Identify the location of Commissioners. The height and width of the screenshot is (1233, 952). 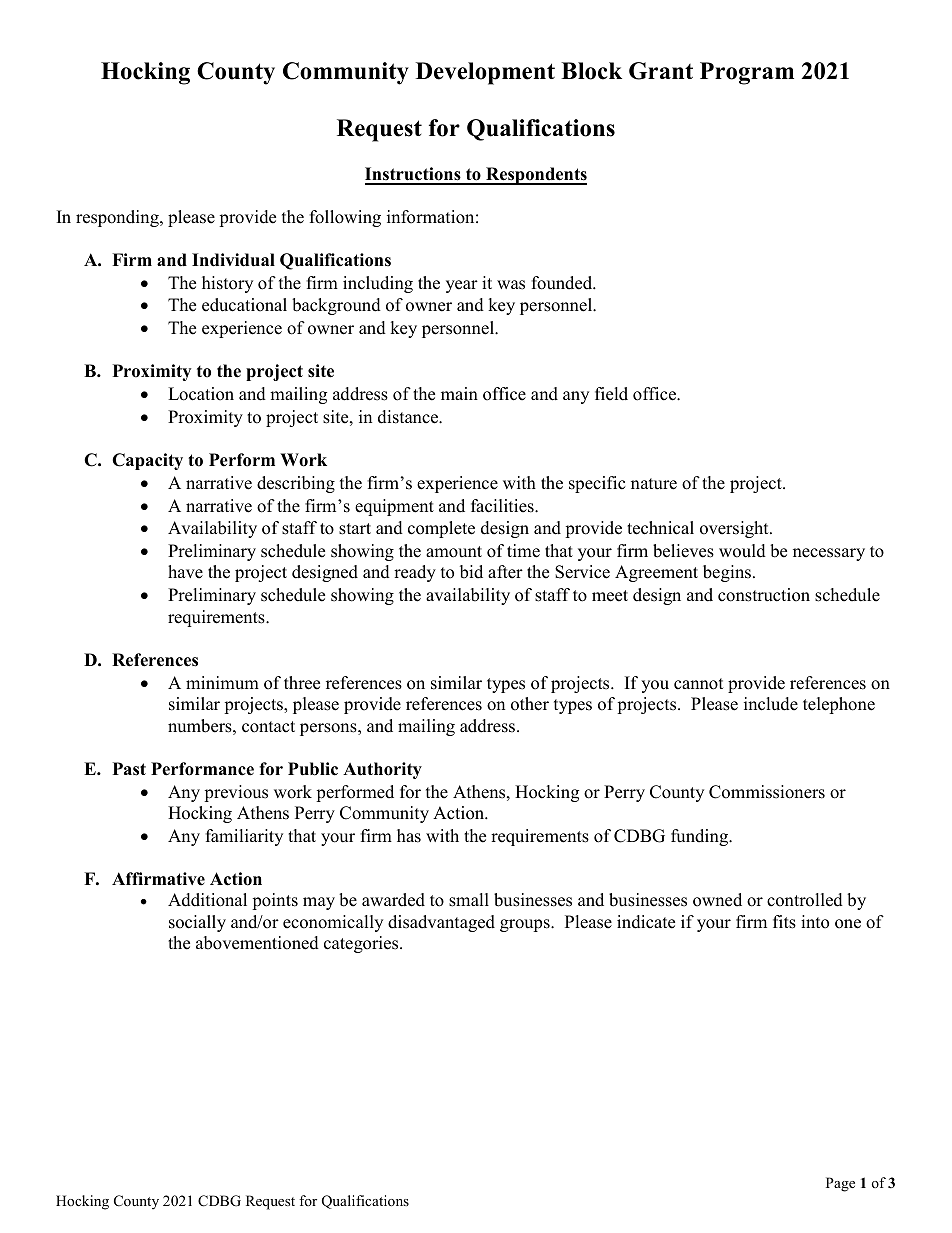
(767, 792).
